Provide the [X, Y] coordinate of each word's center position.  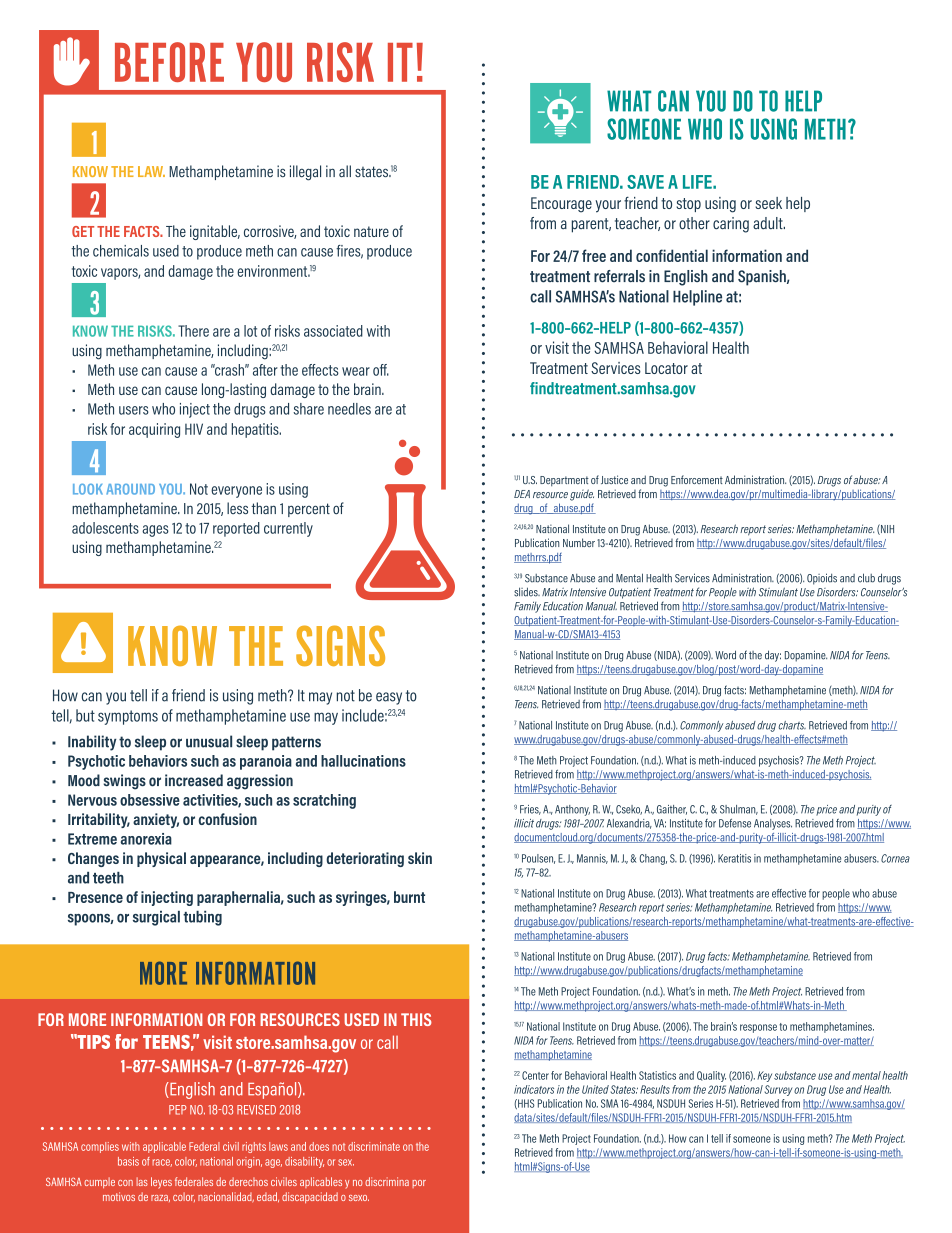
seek [768, 203]
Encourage [561, 205]
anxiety [156, 820]
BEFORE [169, 62]
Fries [530, 810]
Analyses [773, 824]
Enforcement [697, 479]
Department [564, 481]
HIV [194, 429]
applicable [164, 1147]
